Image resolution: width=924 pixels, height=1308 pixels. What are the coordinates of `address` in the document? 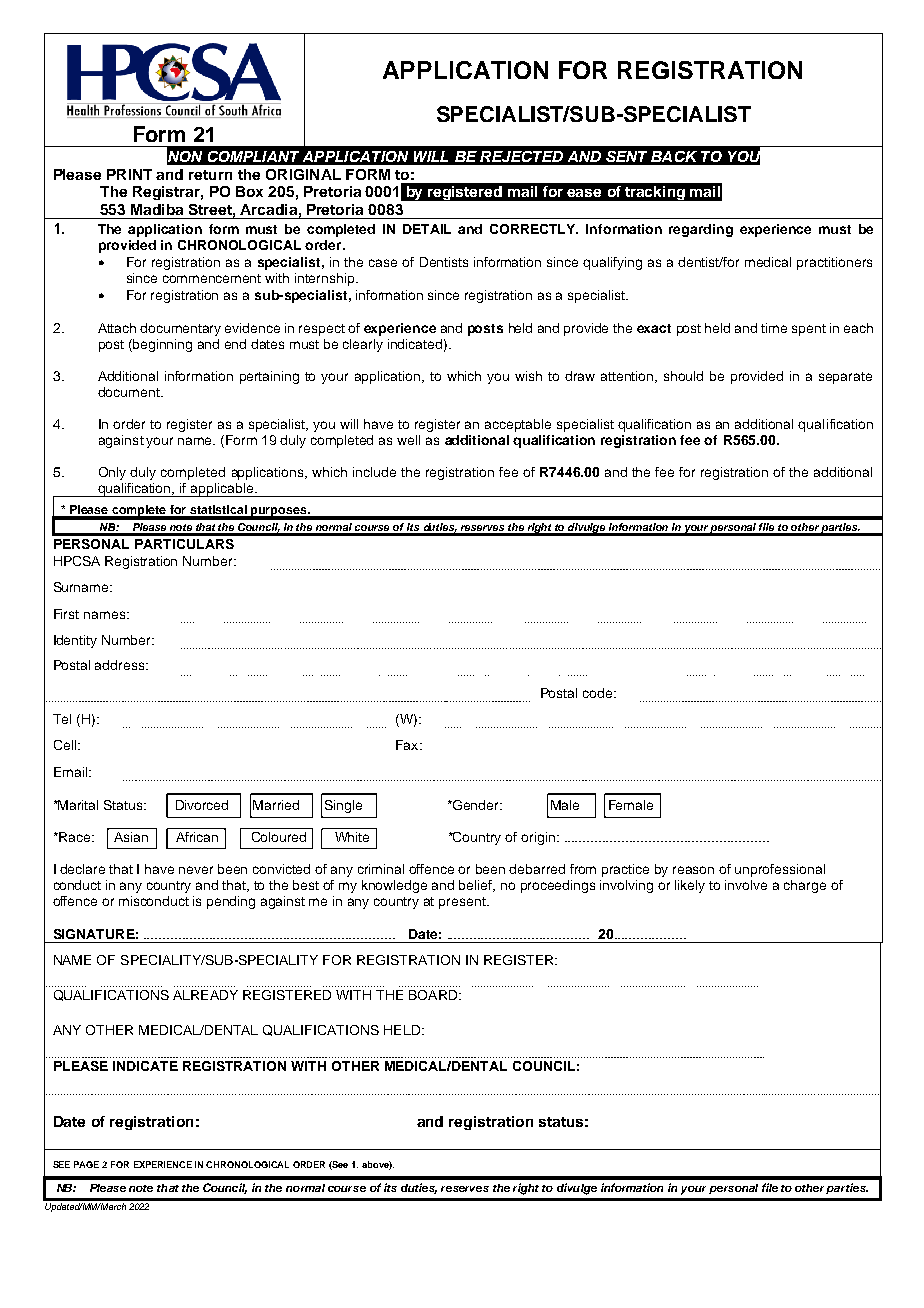 It's located at (121, 665).
